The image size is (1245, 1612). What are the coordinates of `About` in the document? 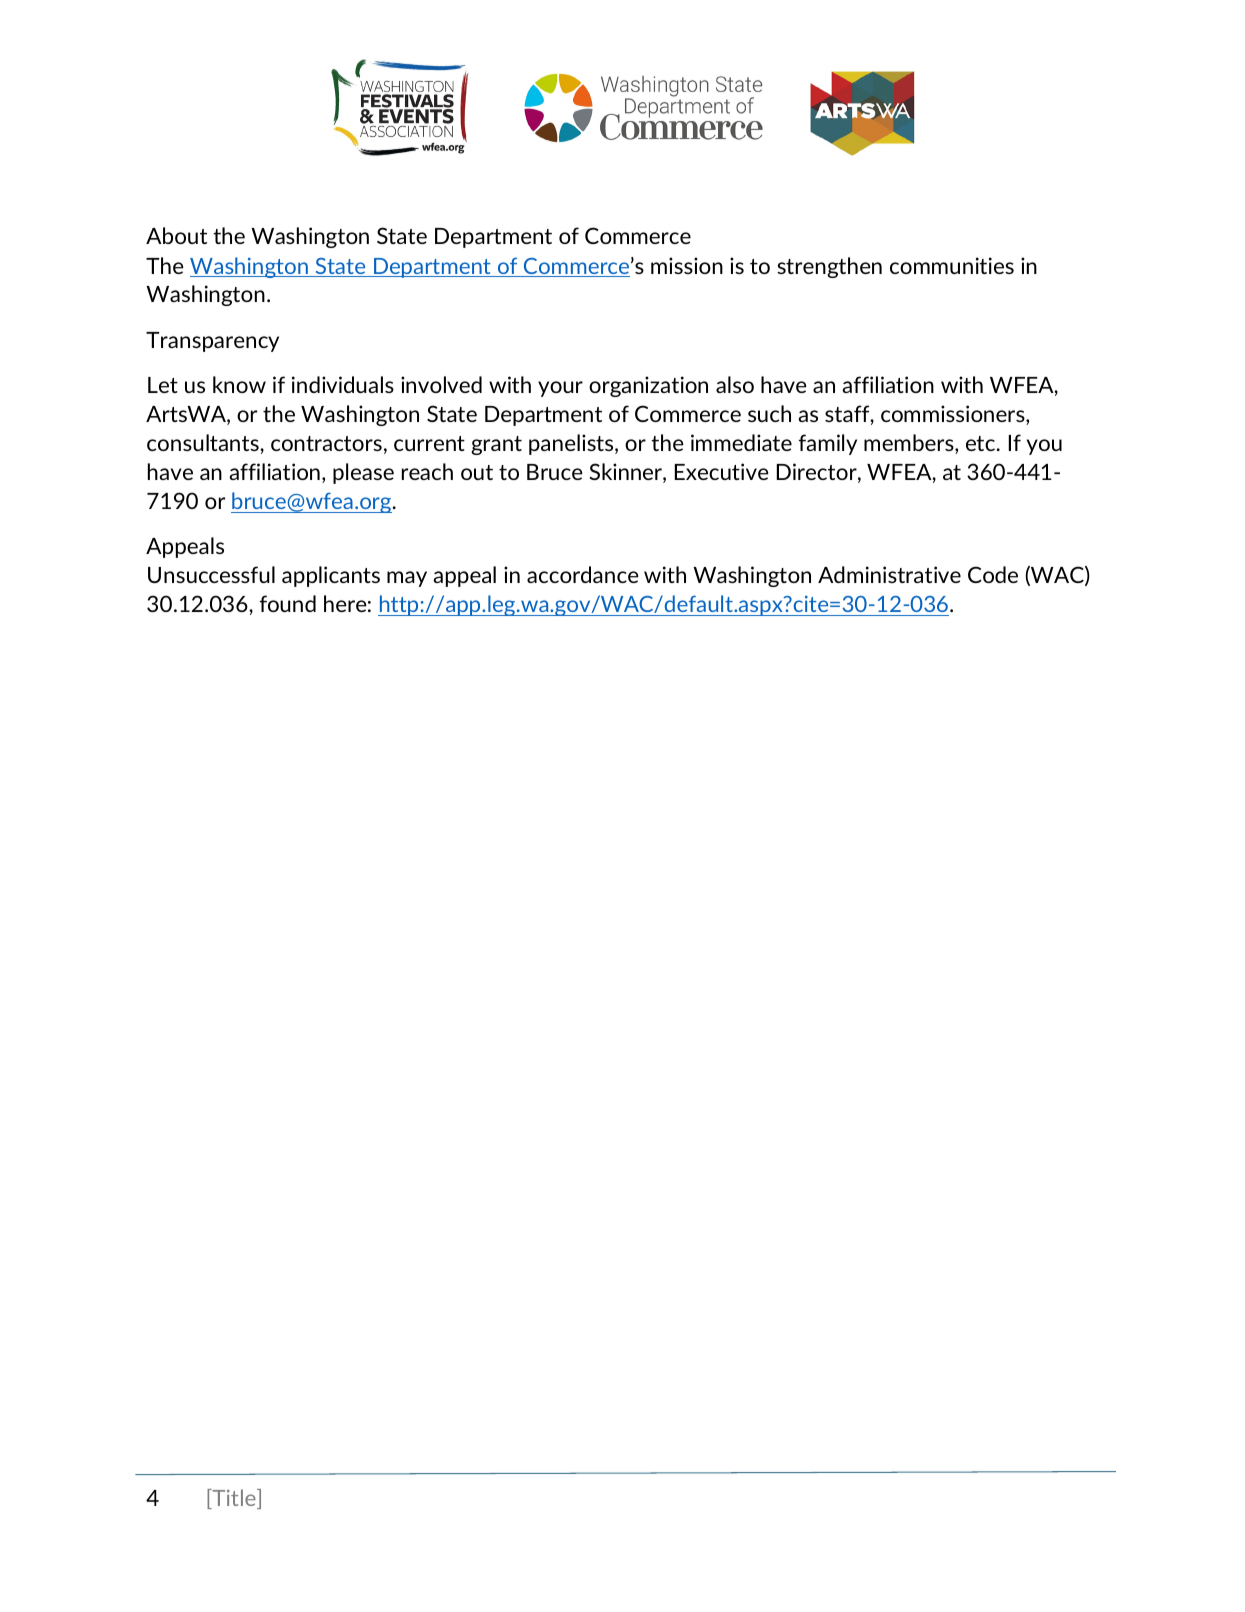 It's located at (176, 235).
